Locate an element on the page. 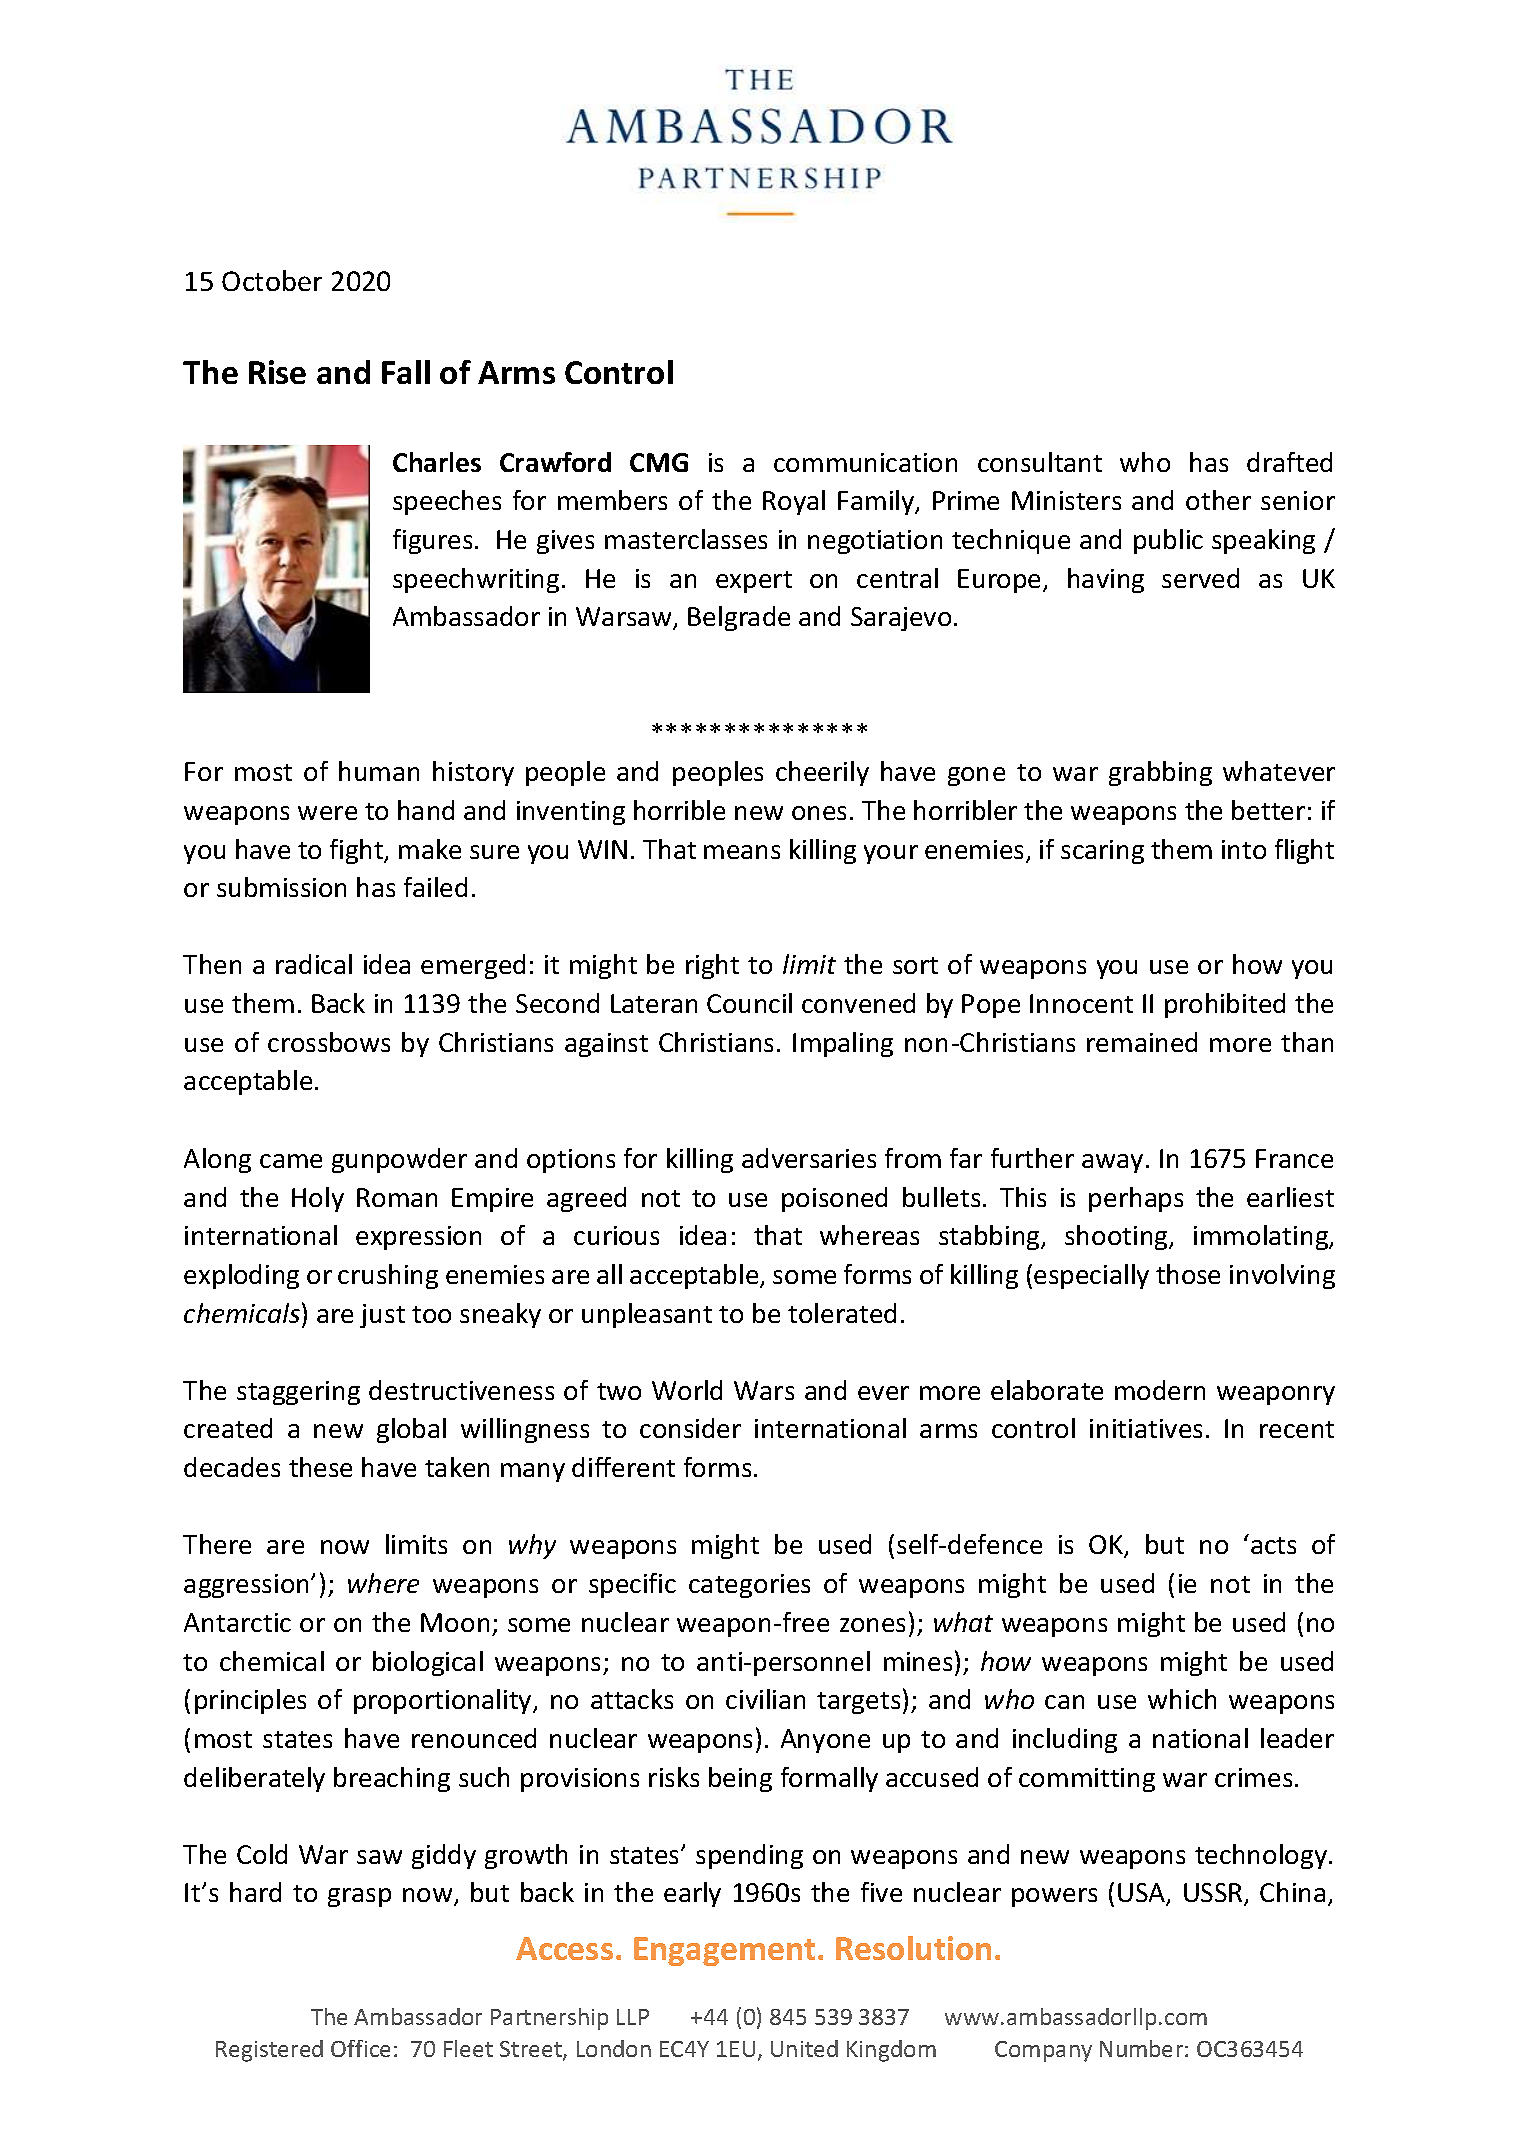 The image size is (1520, 2148). perhaps is located at coordinates (1136, 1199).
